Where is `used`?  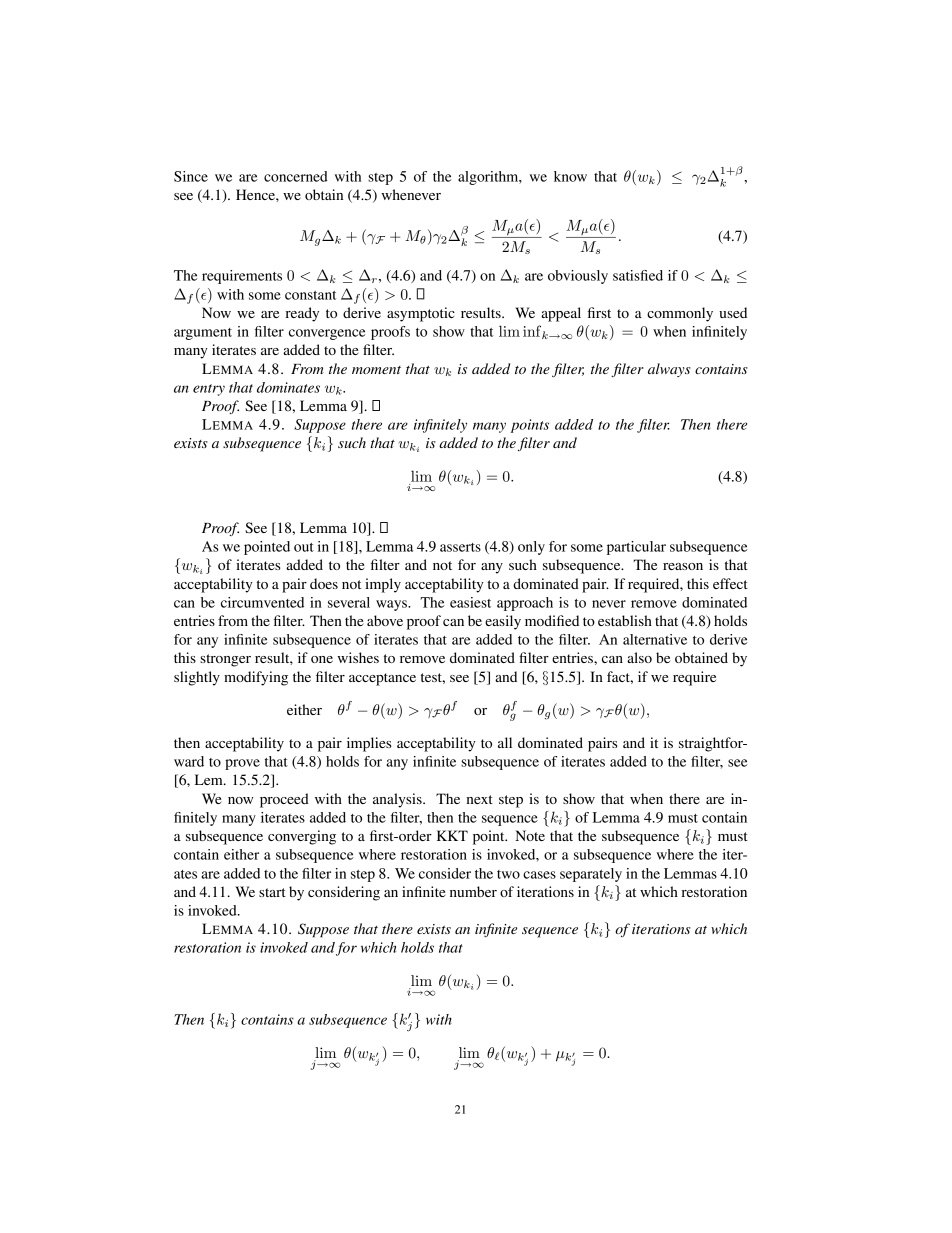 used is located at coordinates (733, 312).
